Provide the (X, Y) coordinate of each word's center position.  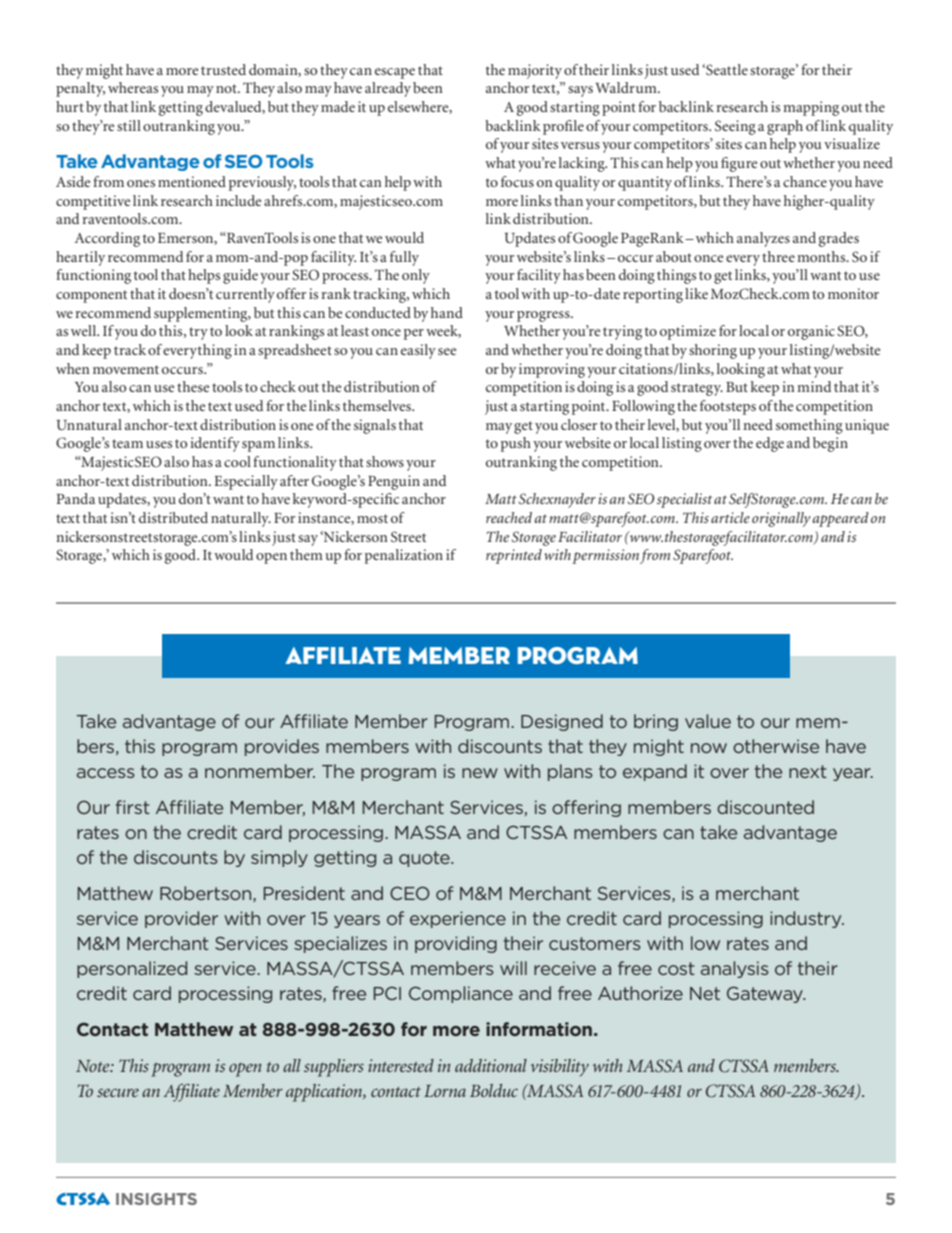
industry (807, 919)
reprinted (514, 556)
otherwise (776, 746)
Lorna (445, 1091)
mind (814, 386)
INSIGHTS (156, 1199)
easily (418, 351)
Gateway (766, 994)
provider (181, 919)
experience (458, 919)
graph (785, 127)
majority (535, 71)
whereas (133, 87)
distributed (173, 517)
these (193, 386)
